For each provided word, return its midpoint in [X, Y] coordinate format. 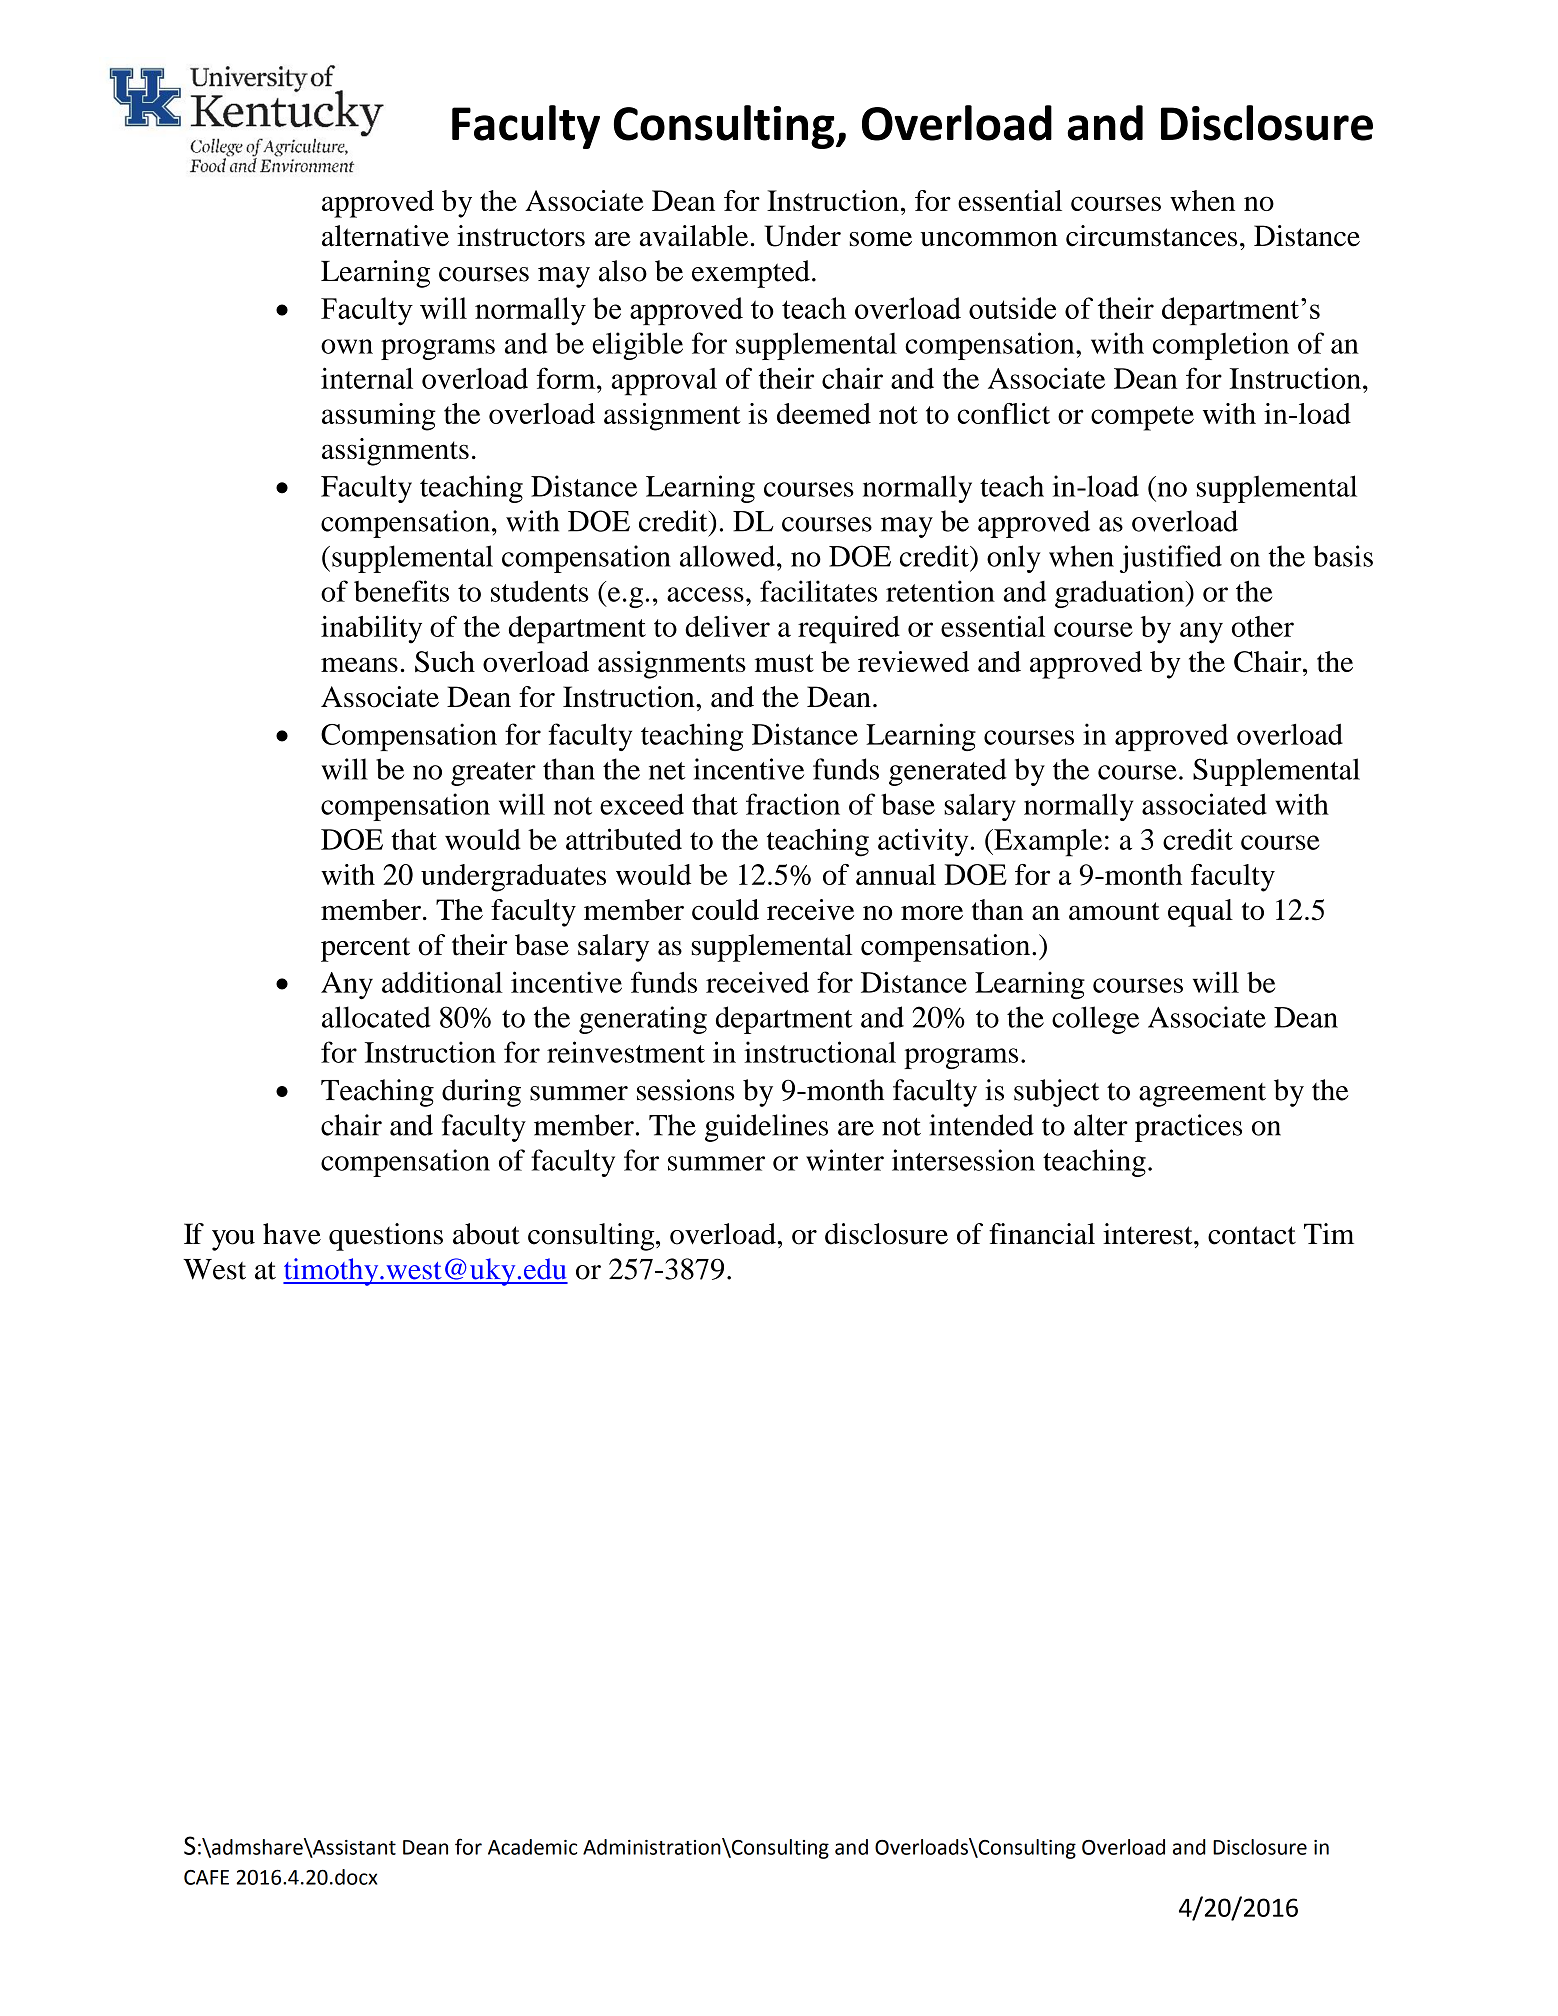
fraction [793, 804]
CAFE [206, 1877]
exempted [751, 274]
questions [386, 1237]
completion [1221, 346]
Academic [532, 1847]
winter [845, 1160]
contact [1252, 1235]
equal [1200, 913]
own [347, 346]
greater [493, 774]
